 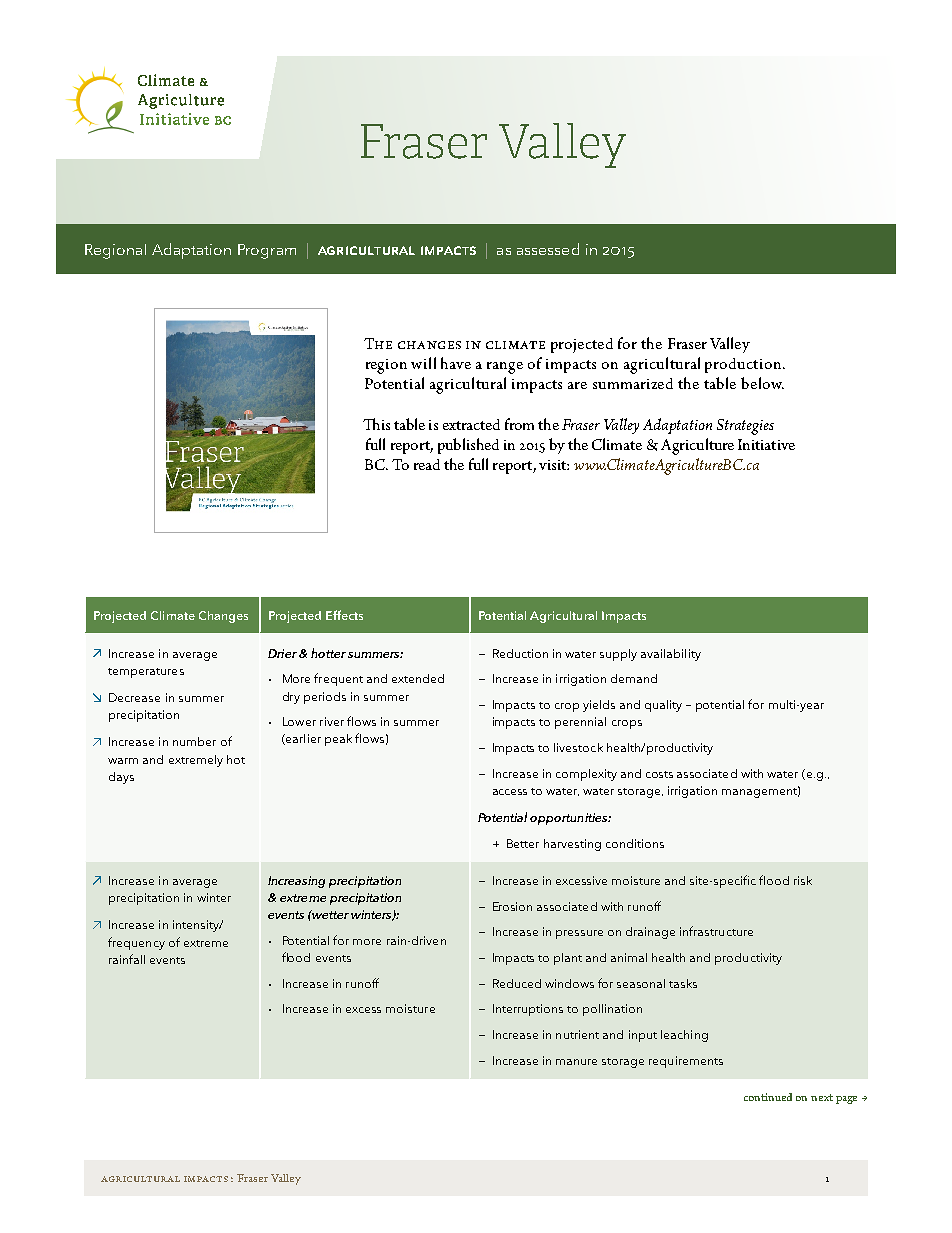 I want to click on continued, so click(x=768, y=1097).
